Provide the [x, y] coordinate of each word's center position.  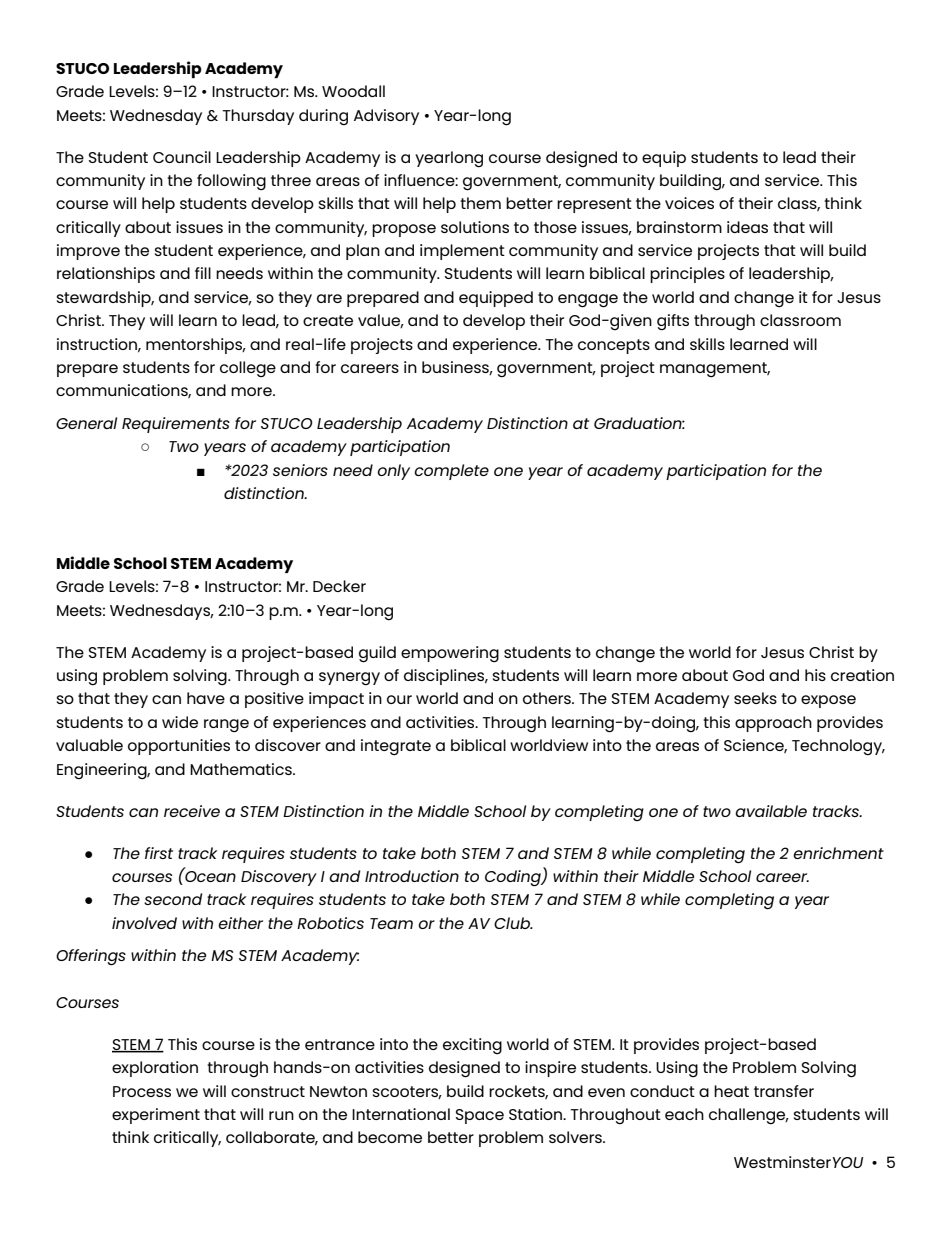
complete [451, 472]
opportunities [179, 747]
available [771, 811]
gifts [673, 322]
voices [689, 203]
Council [182, 157]
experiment [156, 1116]
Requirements [176, 425]
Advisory [386, 117]
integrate [396, 747]
